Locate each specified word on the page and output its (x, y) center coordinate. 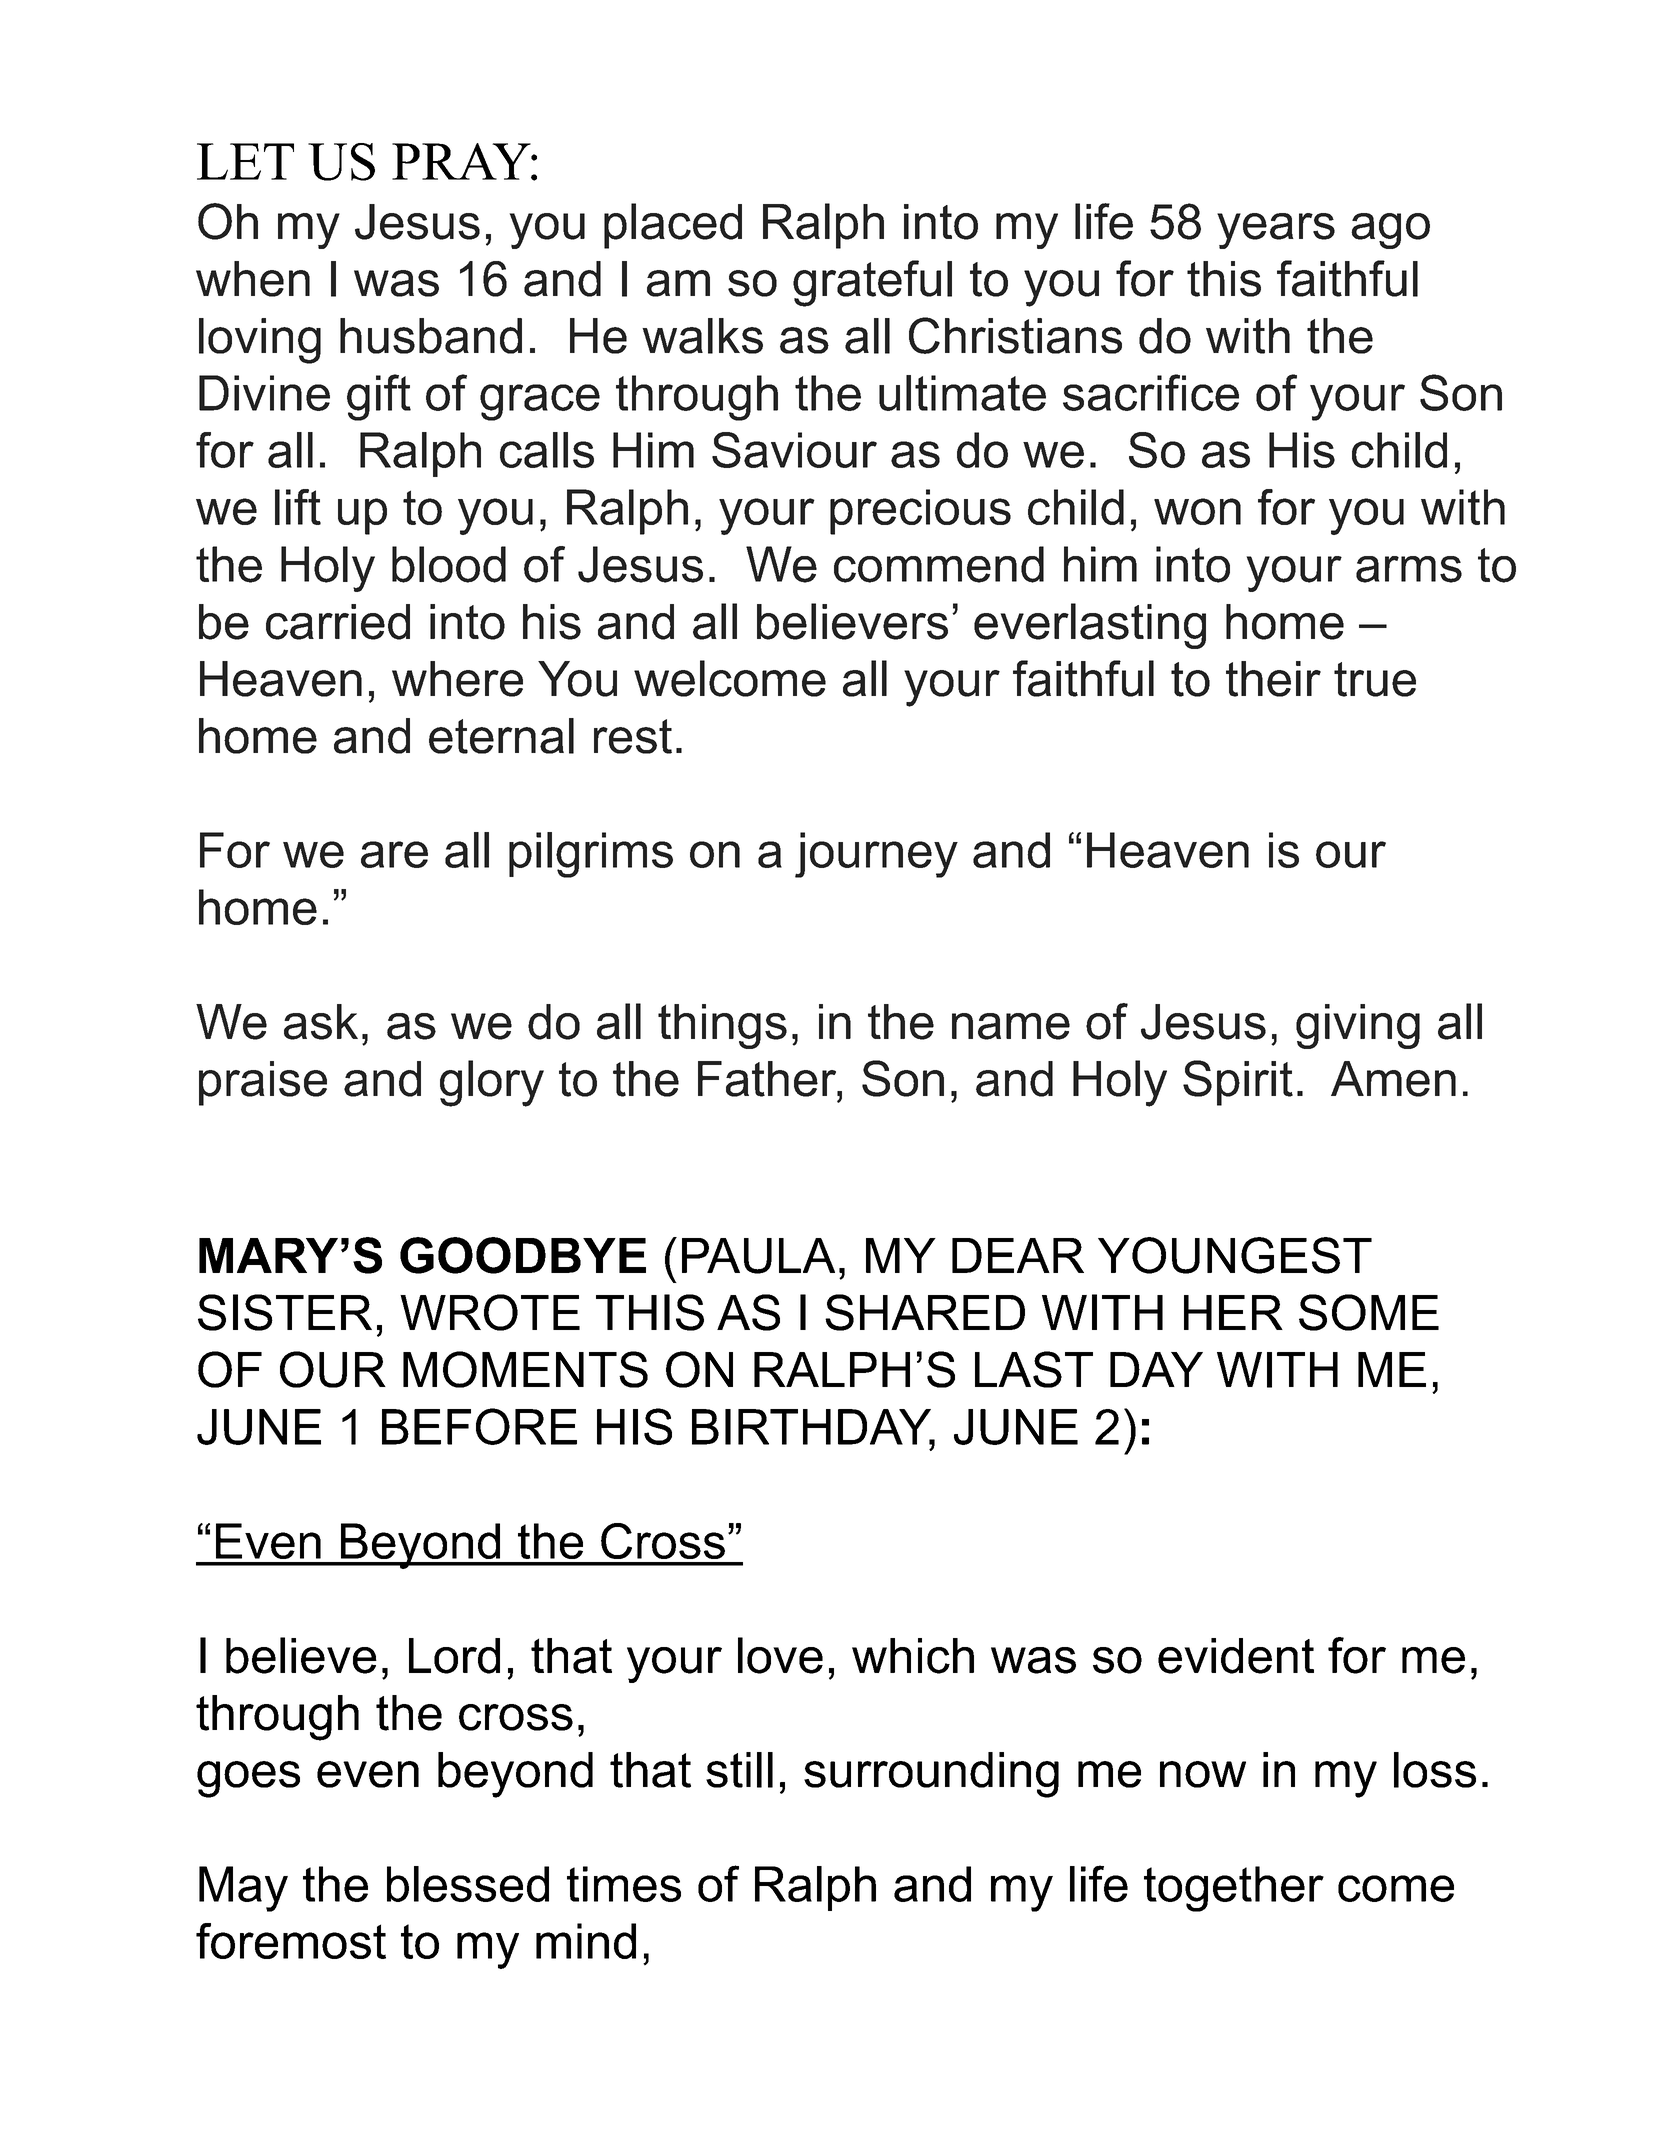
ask (321, 1022)
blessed (468, 1884)
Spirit (1238, 1083)
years (1276, 231)
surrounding (931, 1775)
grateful (872, 283)
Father (768, 1079)
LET (245, 161)
